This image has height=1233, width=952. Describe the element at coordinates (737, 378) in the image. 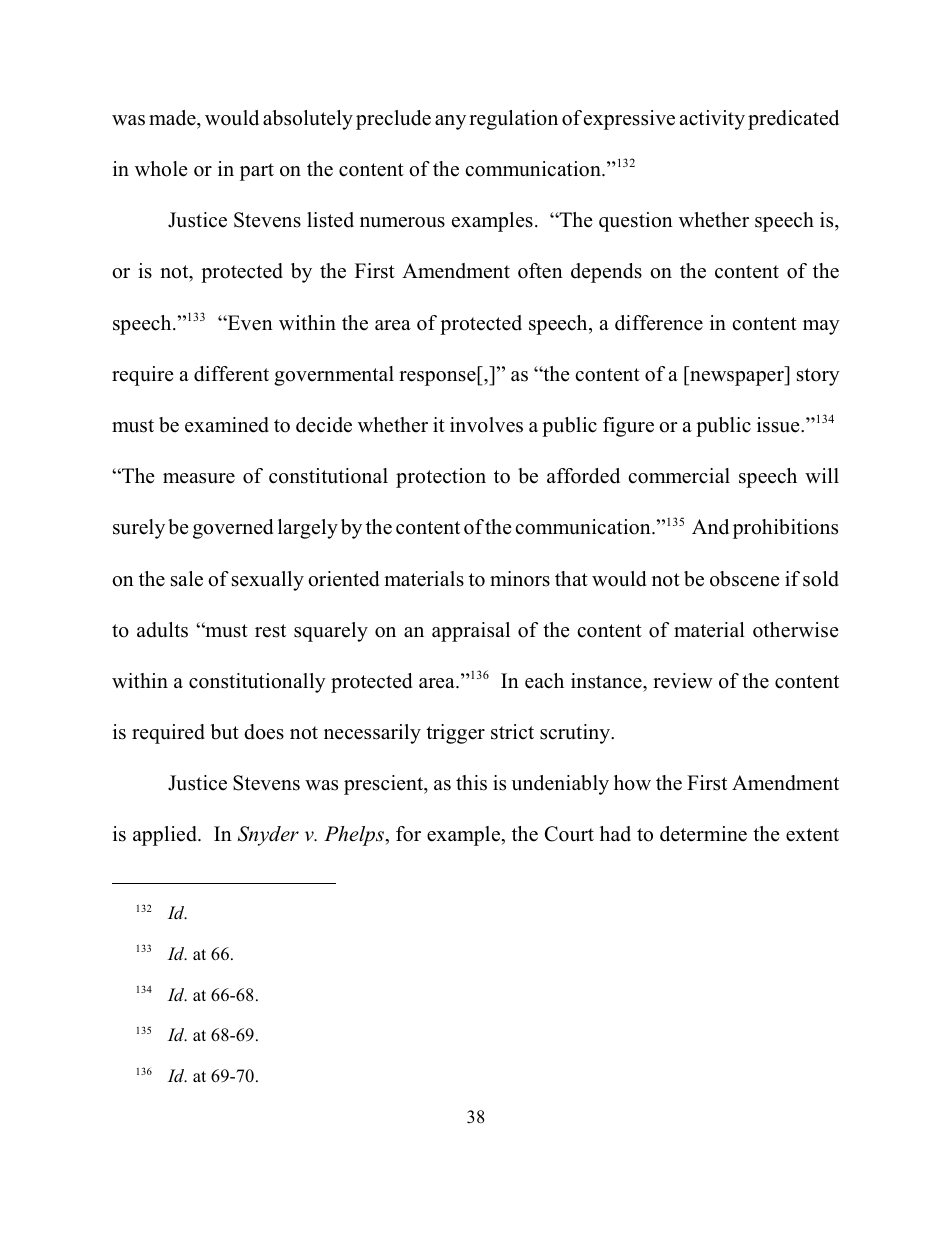

I see `newspaper` at that location.
